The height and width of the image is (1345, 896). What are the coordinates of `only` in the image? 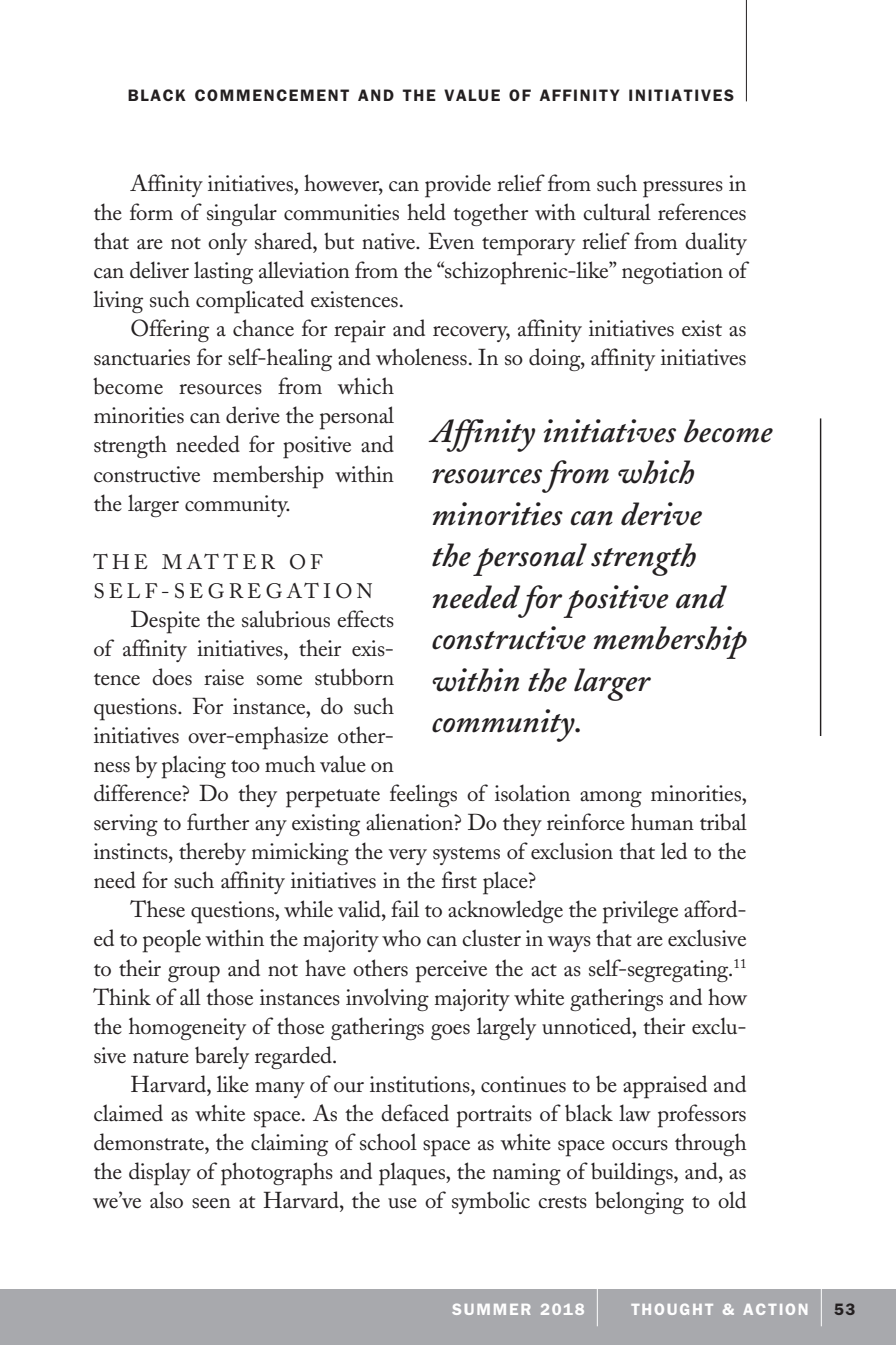 It's located at (227, 243).
